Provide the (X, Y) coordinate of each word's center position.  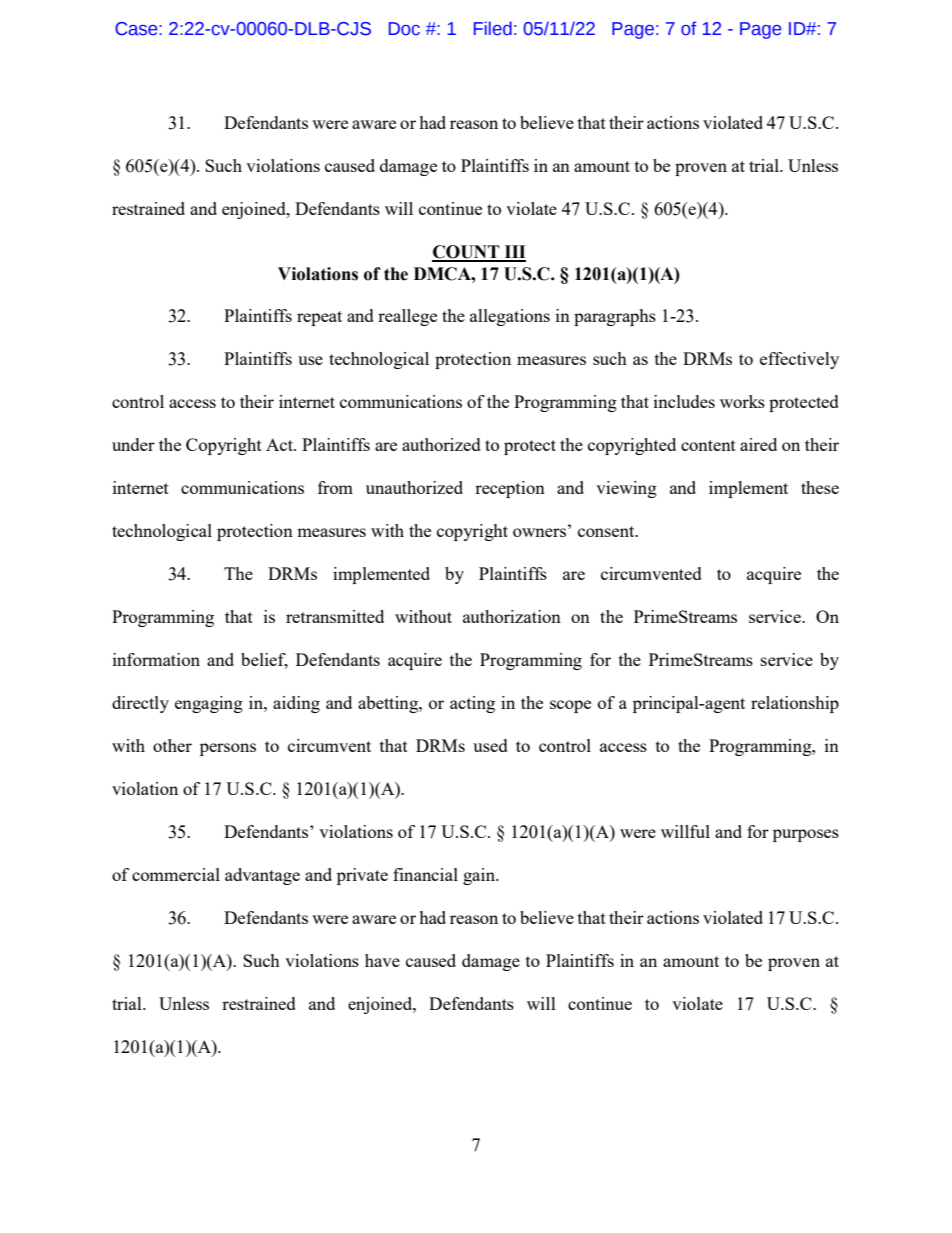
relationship (795, 704)
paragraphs (615, 317)
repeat (319, 318)
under (133, 444)
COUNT (467, 253)
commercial (176, 874)
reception (510, 489)
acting (472, 704)
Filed (493, 28)
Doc (404, 29)
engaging (209, 704)
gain (480, 876)
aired (758, 444)
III (514, 253)
